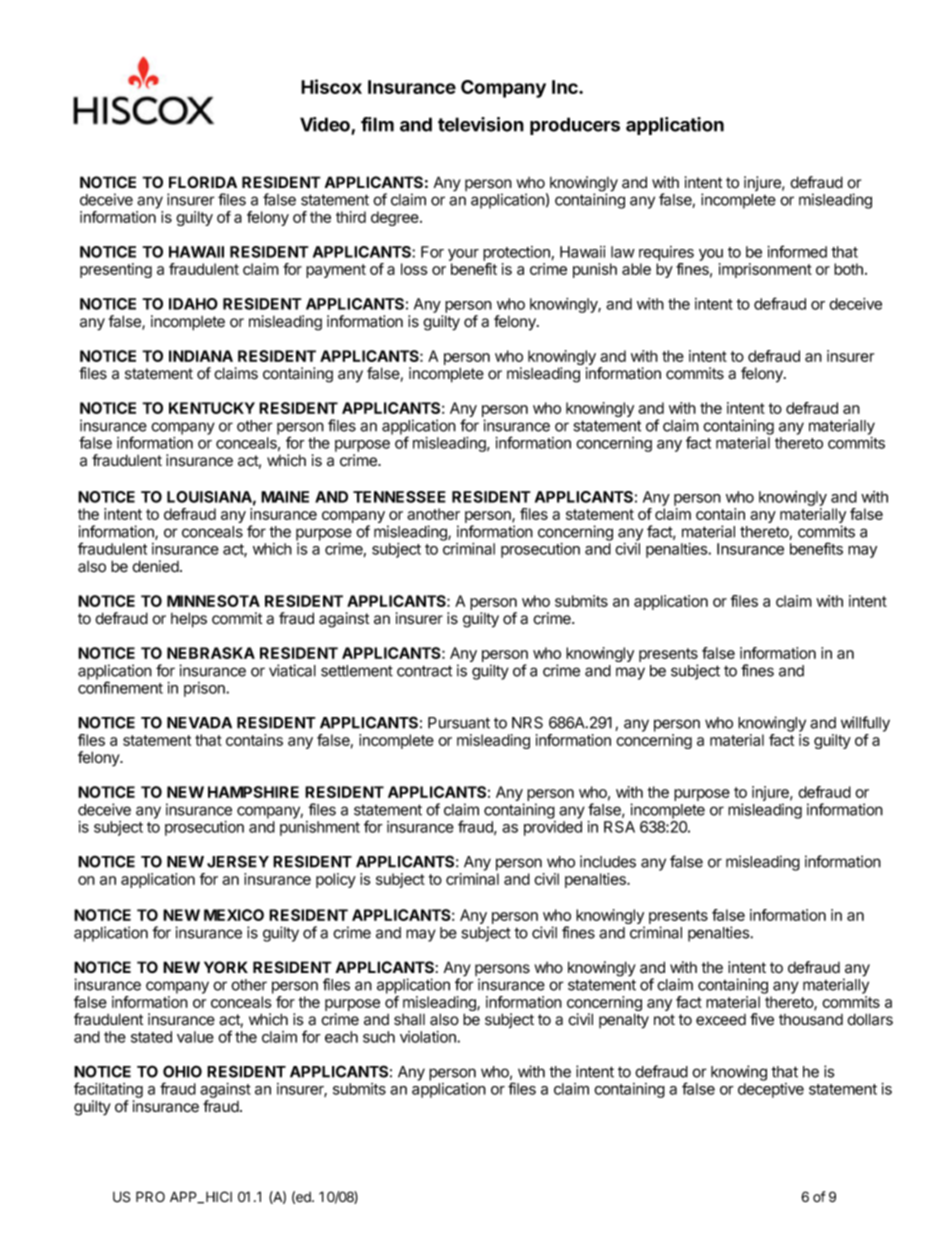 The image size is (952, 1233). Describe the element at coordinates (481, 124) in the screenshot. I see `television` at that location.
